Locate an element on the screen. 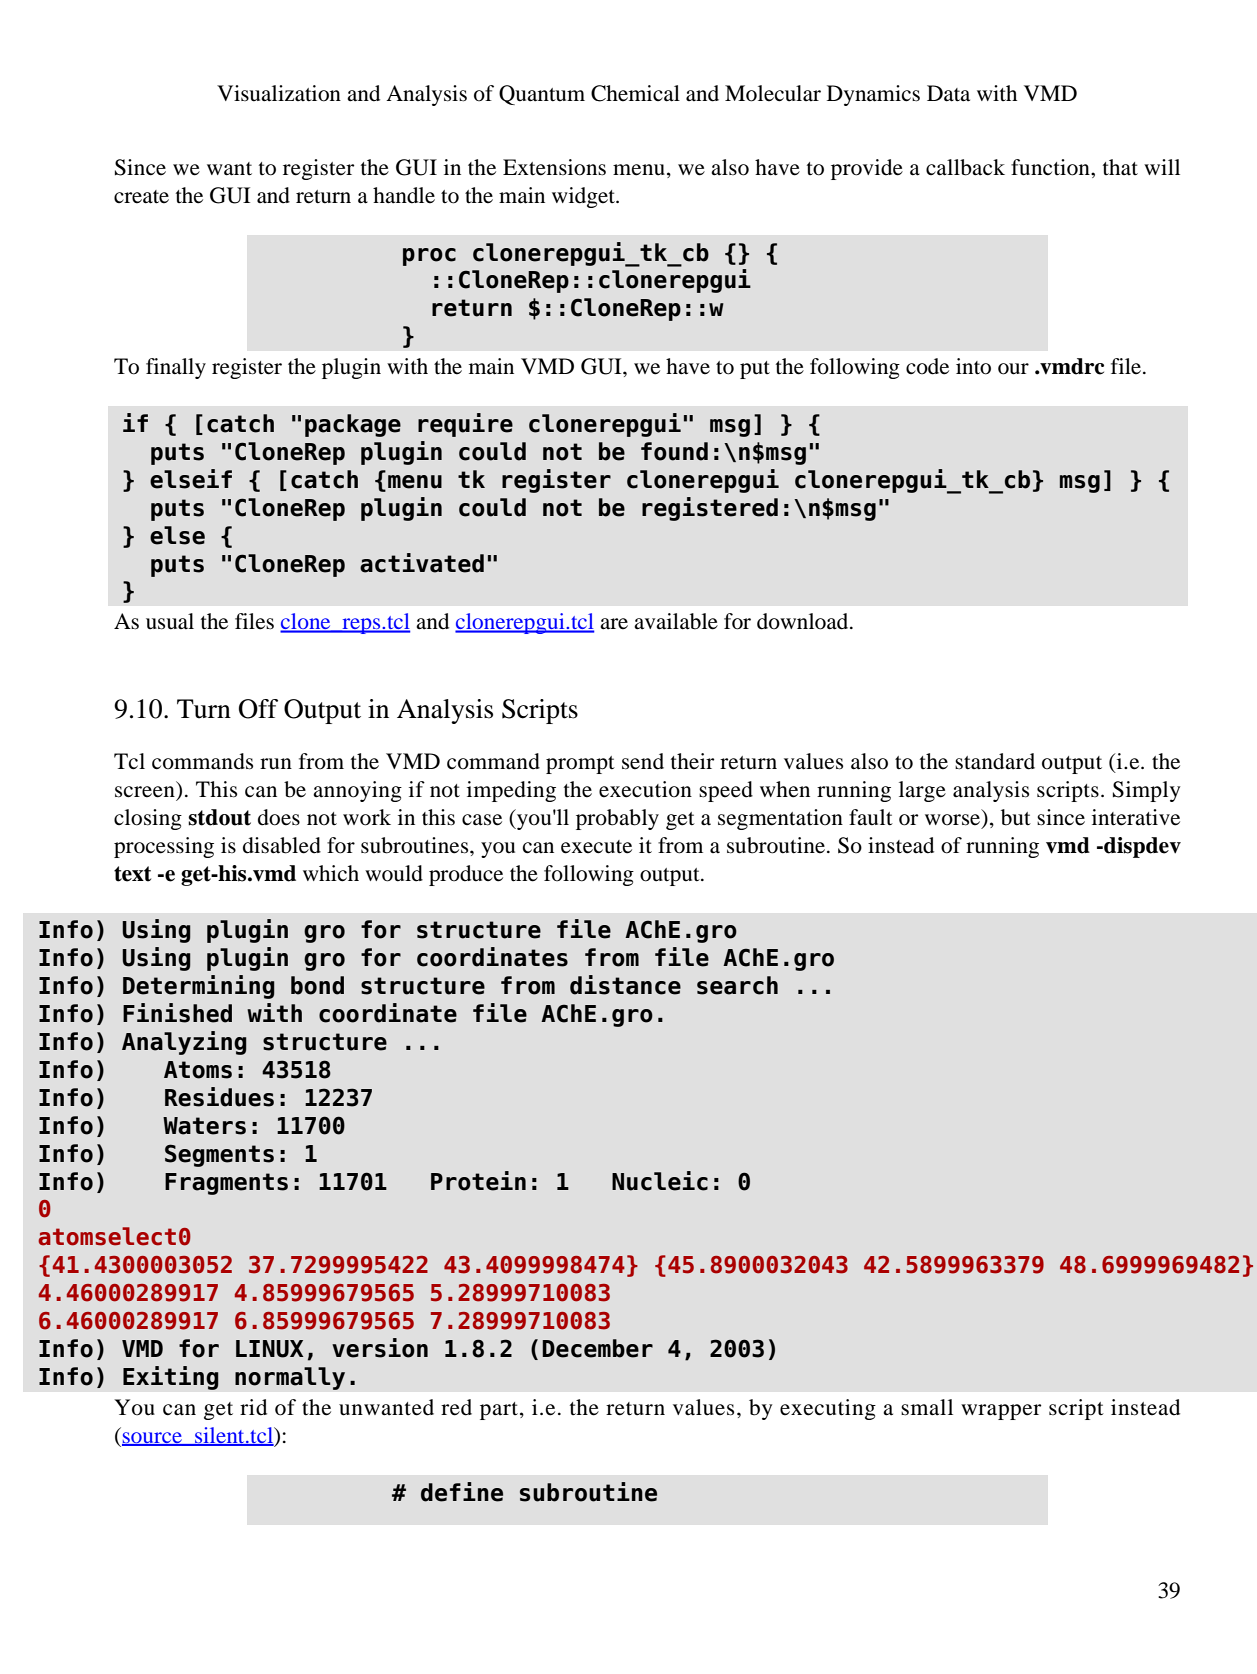  does is located at coordinates (279, 817).
